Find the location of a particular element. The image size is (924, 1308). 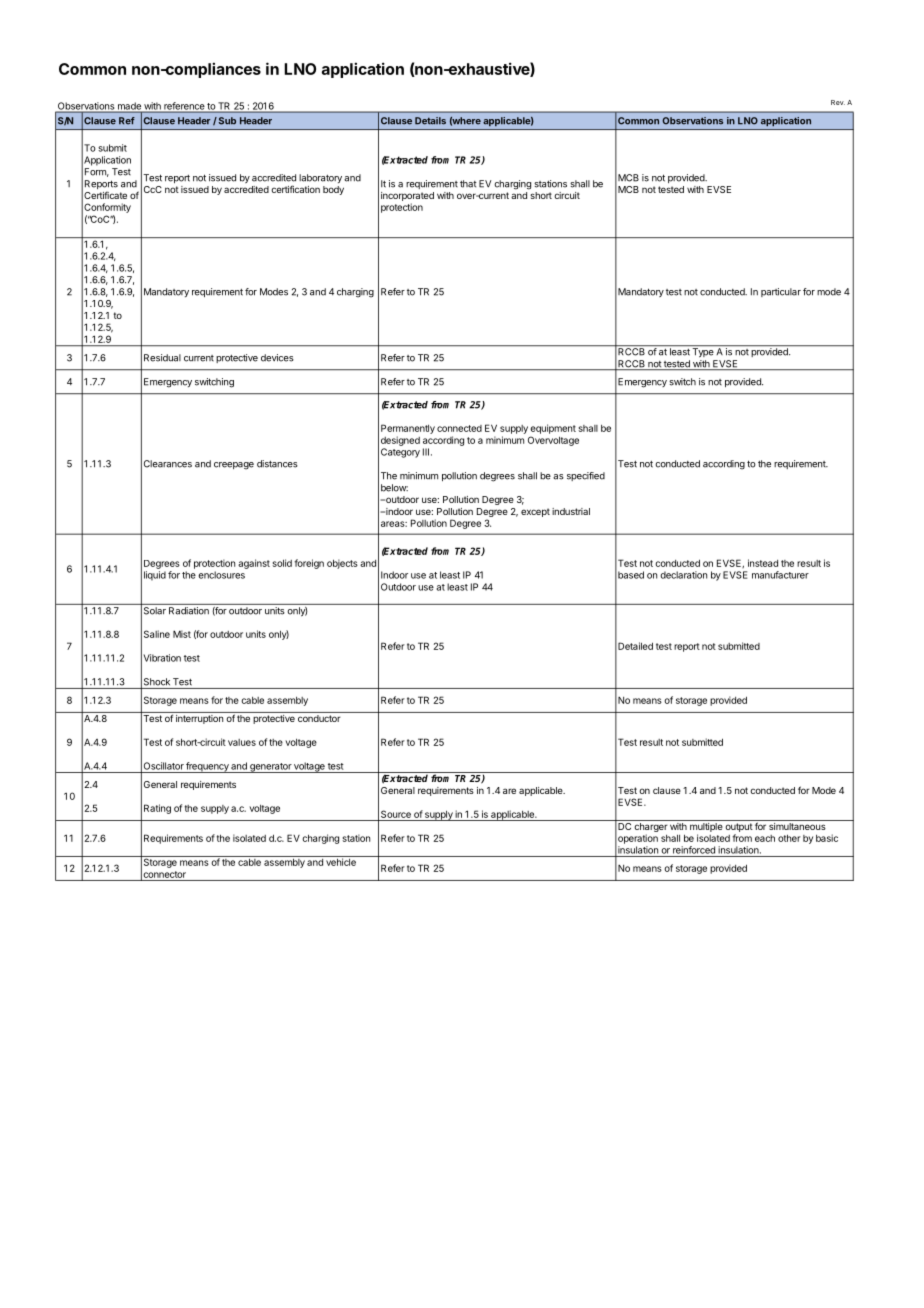

laboratory is located at coordinates (320, 178).
